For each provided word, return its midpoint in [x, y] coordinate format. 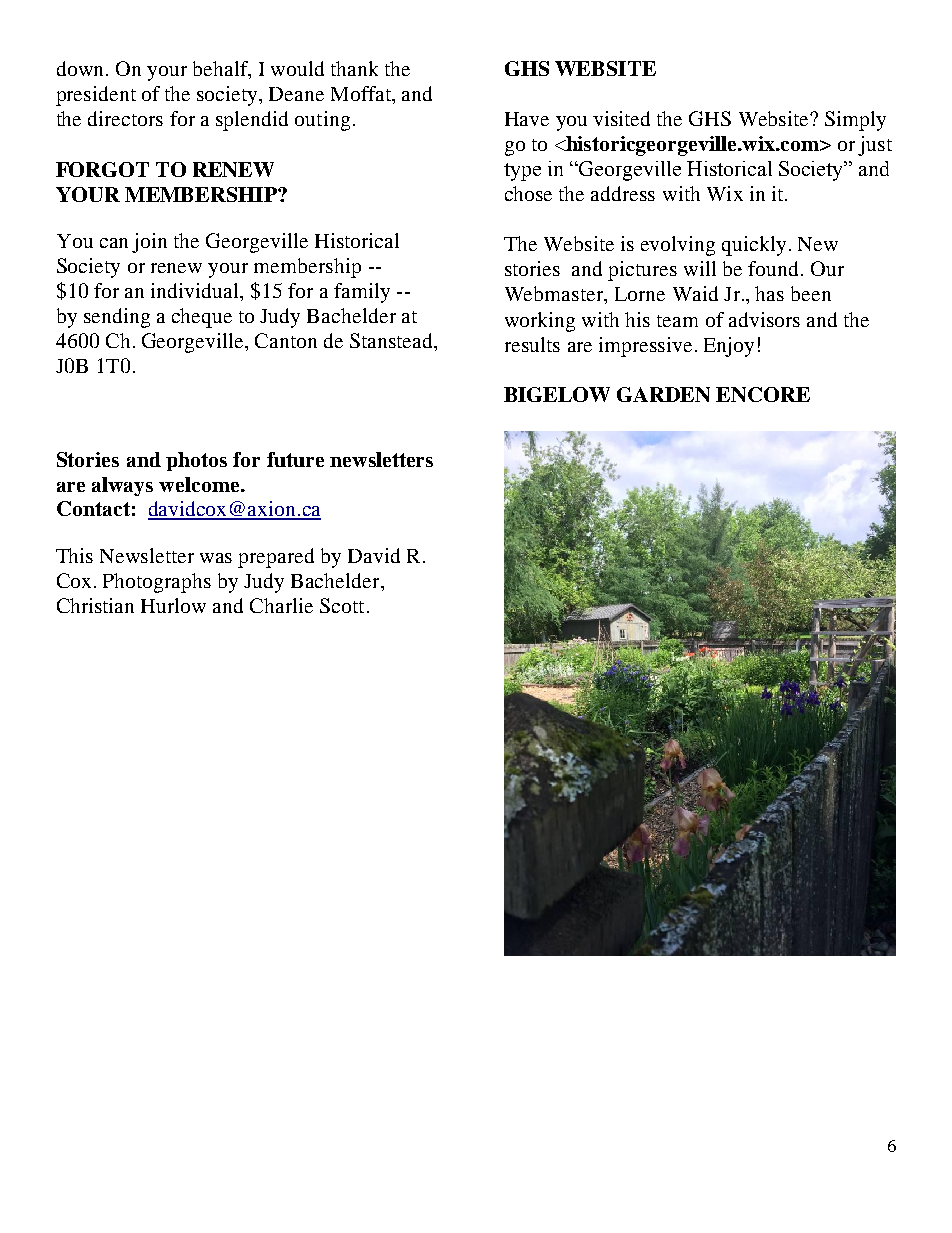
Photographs [157, 583]
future [295, 459]
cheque [202, 318]
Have [527, 119]
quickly [754, 246]
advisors [764, 319]
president [96, 96]
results [532, 344]
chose [528, 193]
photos [196, 461]
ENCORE [763, 394]
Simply [855, 121]
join [149, 243]
